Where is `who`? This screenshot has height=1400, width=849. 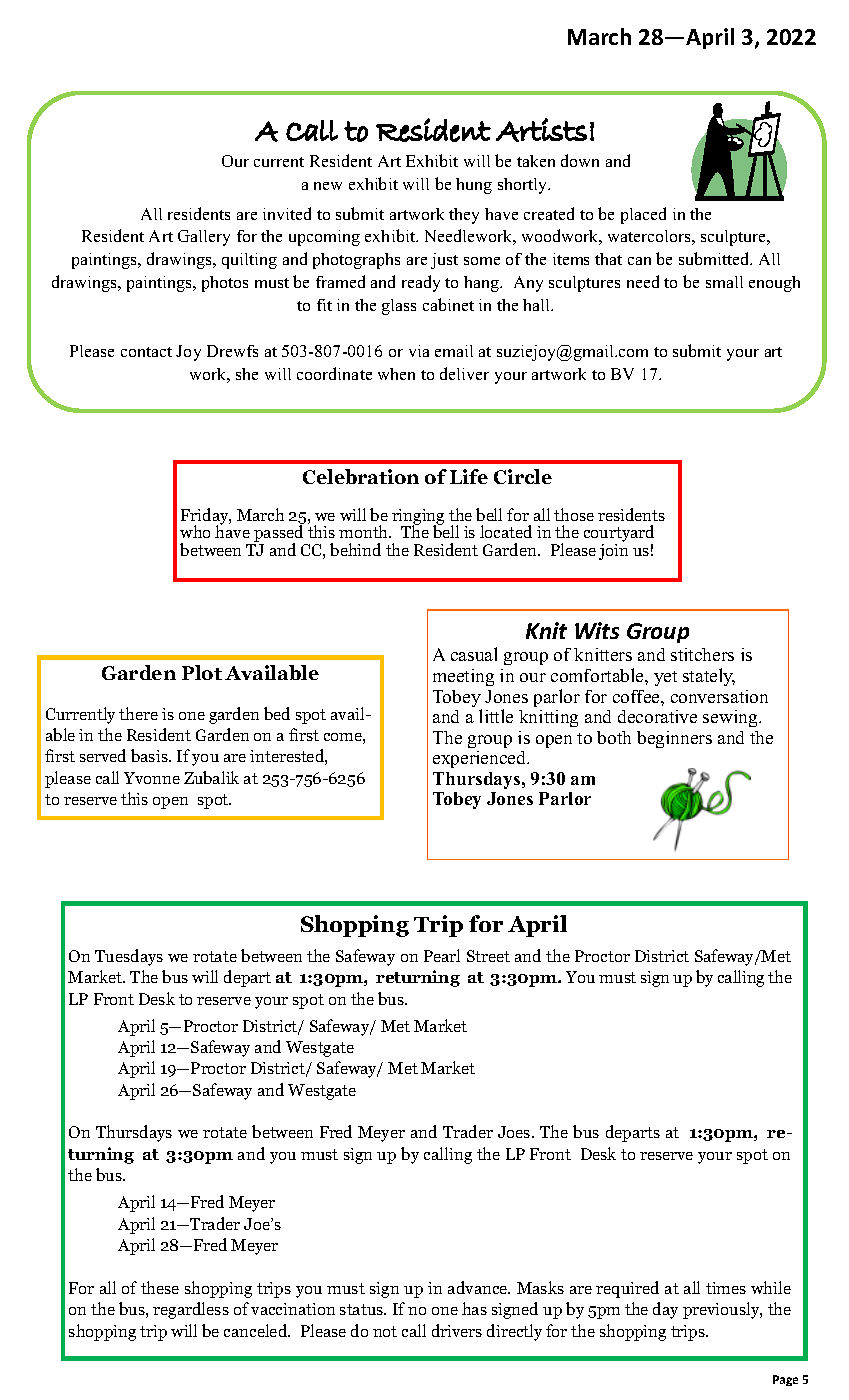
who is located at coordinates (195, 531).
